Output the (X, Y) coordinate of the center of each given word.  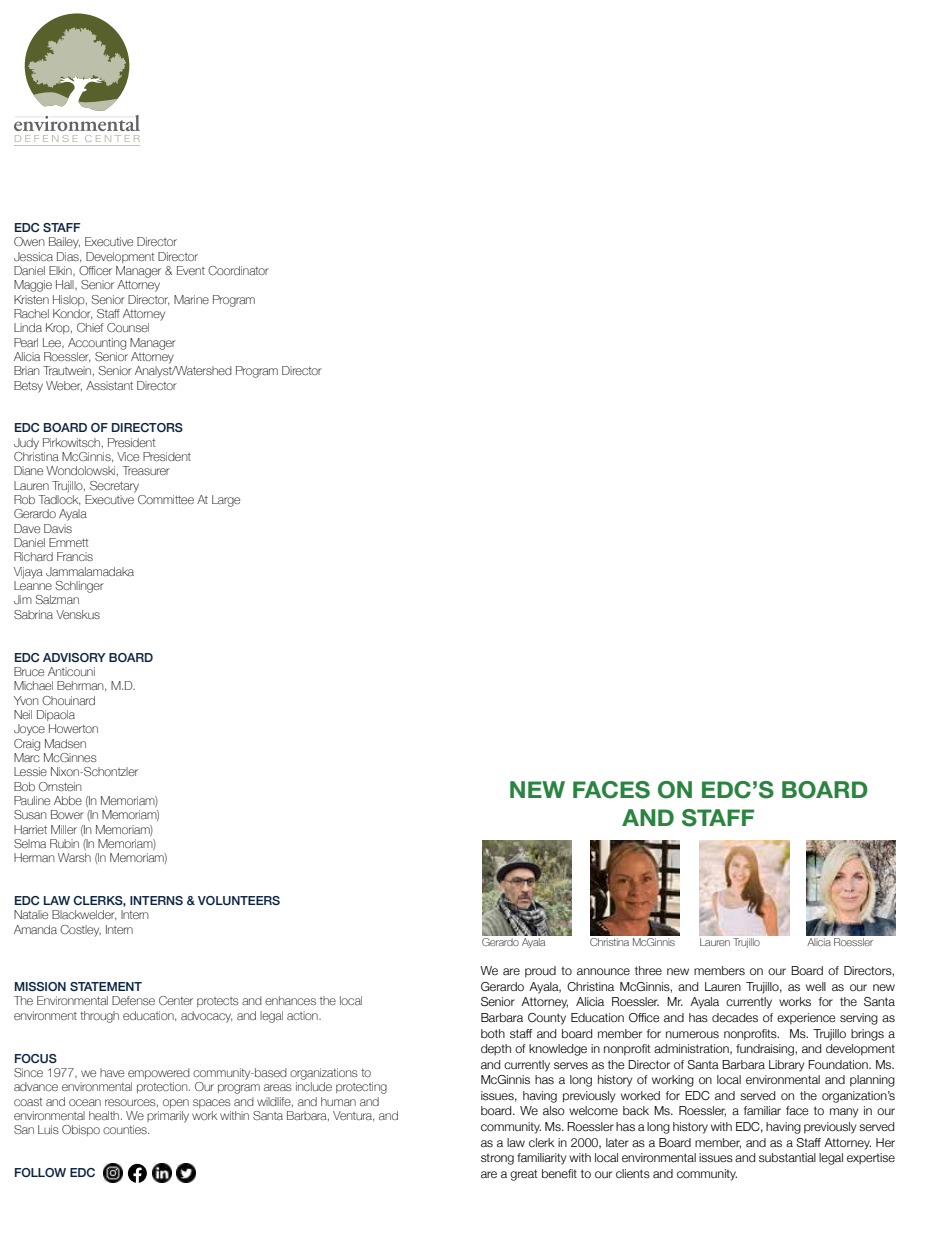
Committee (166, 499)
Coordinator (238, 270)
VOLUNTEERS (239, 900)
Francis (75, 556)
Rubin (64, 843)
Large (226, 501)
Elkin (61, 270)
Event (191, 270)
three (648, 970)
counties (126, 1129)
